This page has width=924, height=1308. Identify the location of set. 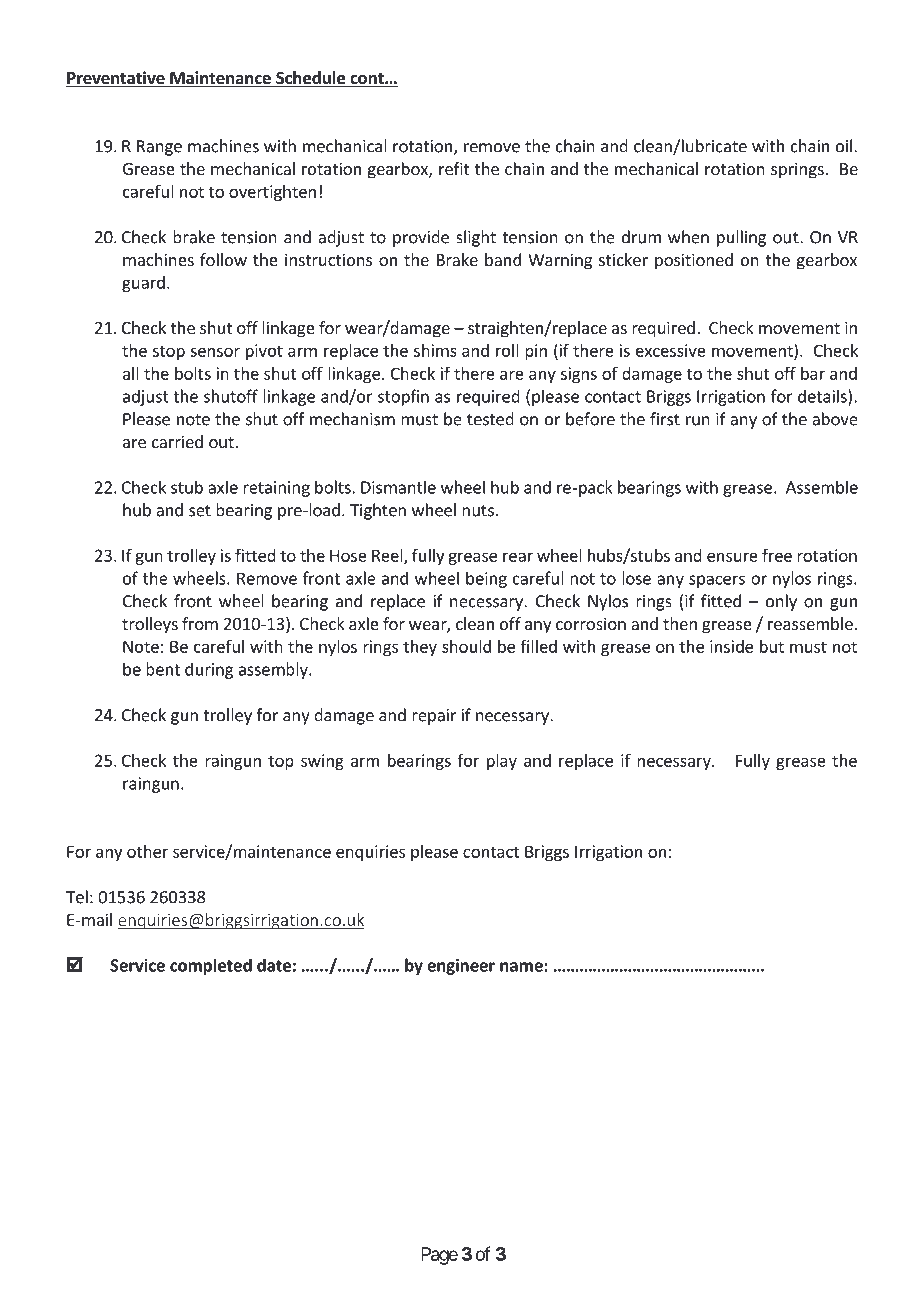
(200, 511).
